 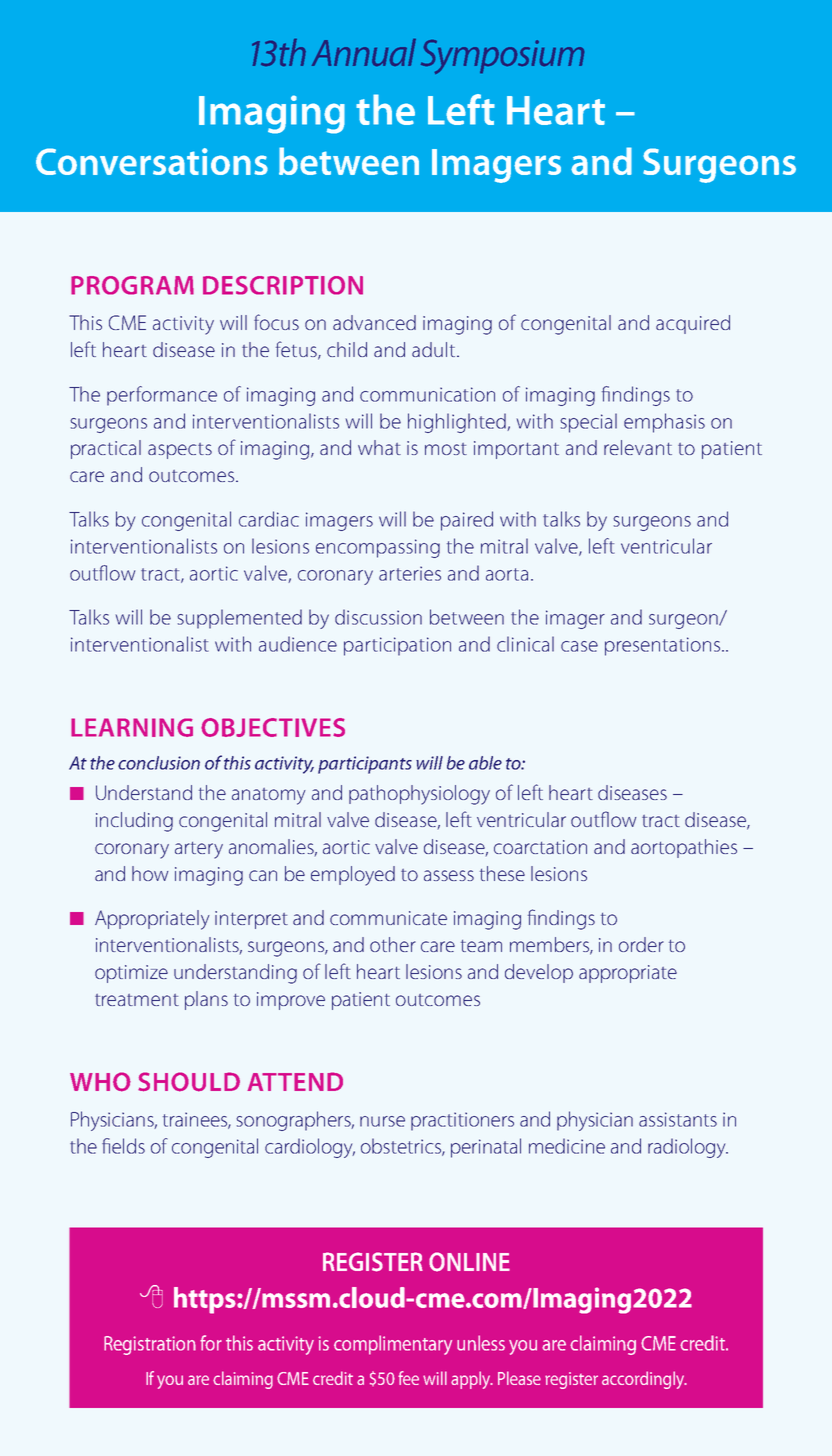 I want to click on Conversations, so click(x=152, y=161).
